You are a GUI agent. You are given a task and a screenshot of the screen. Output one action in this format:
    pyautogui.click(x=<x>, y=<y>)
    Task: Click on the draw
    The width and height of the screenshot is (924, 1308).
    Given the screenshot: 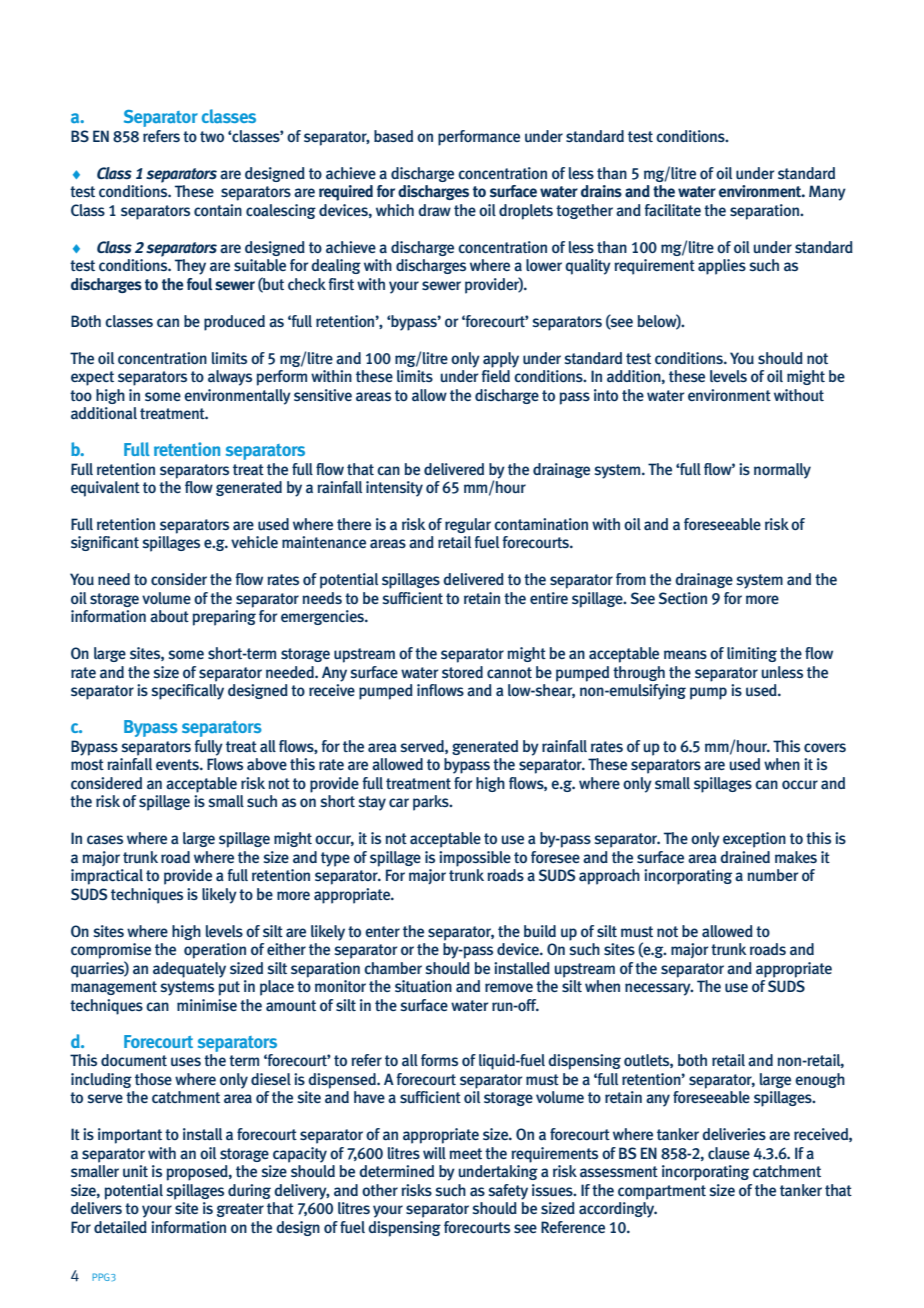 What is the action you would take?
    pyautogui.click(x=434, y=210)
